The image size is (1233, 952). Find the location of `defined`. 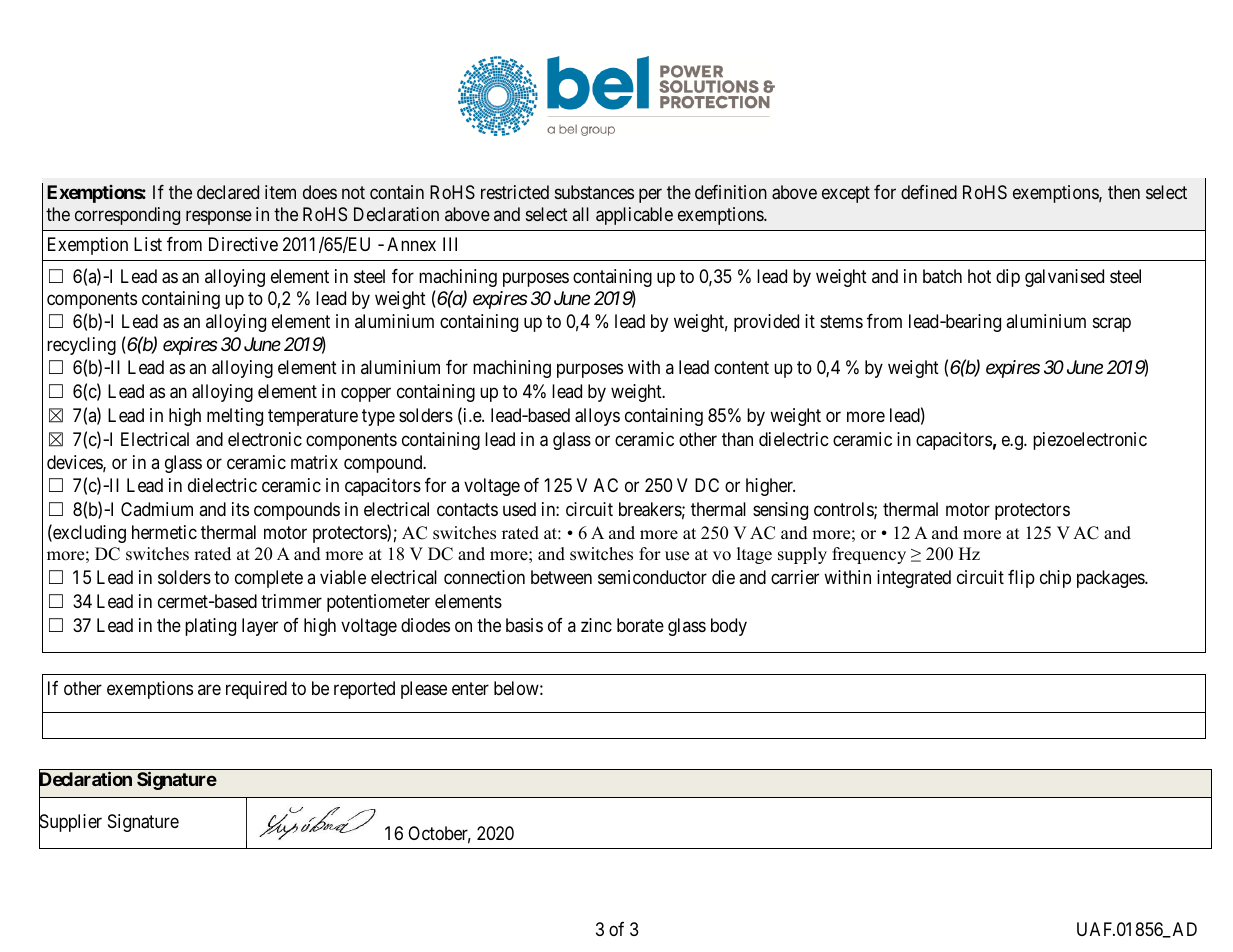

defined is located at coordinates (929, 192).
